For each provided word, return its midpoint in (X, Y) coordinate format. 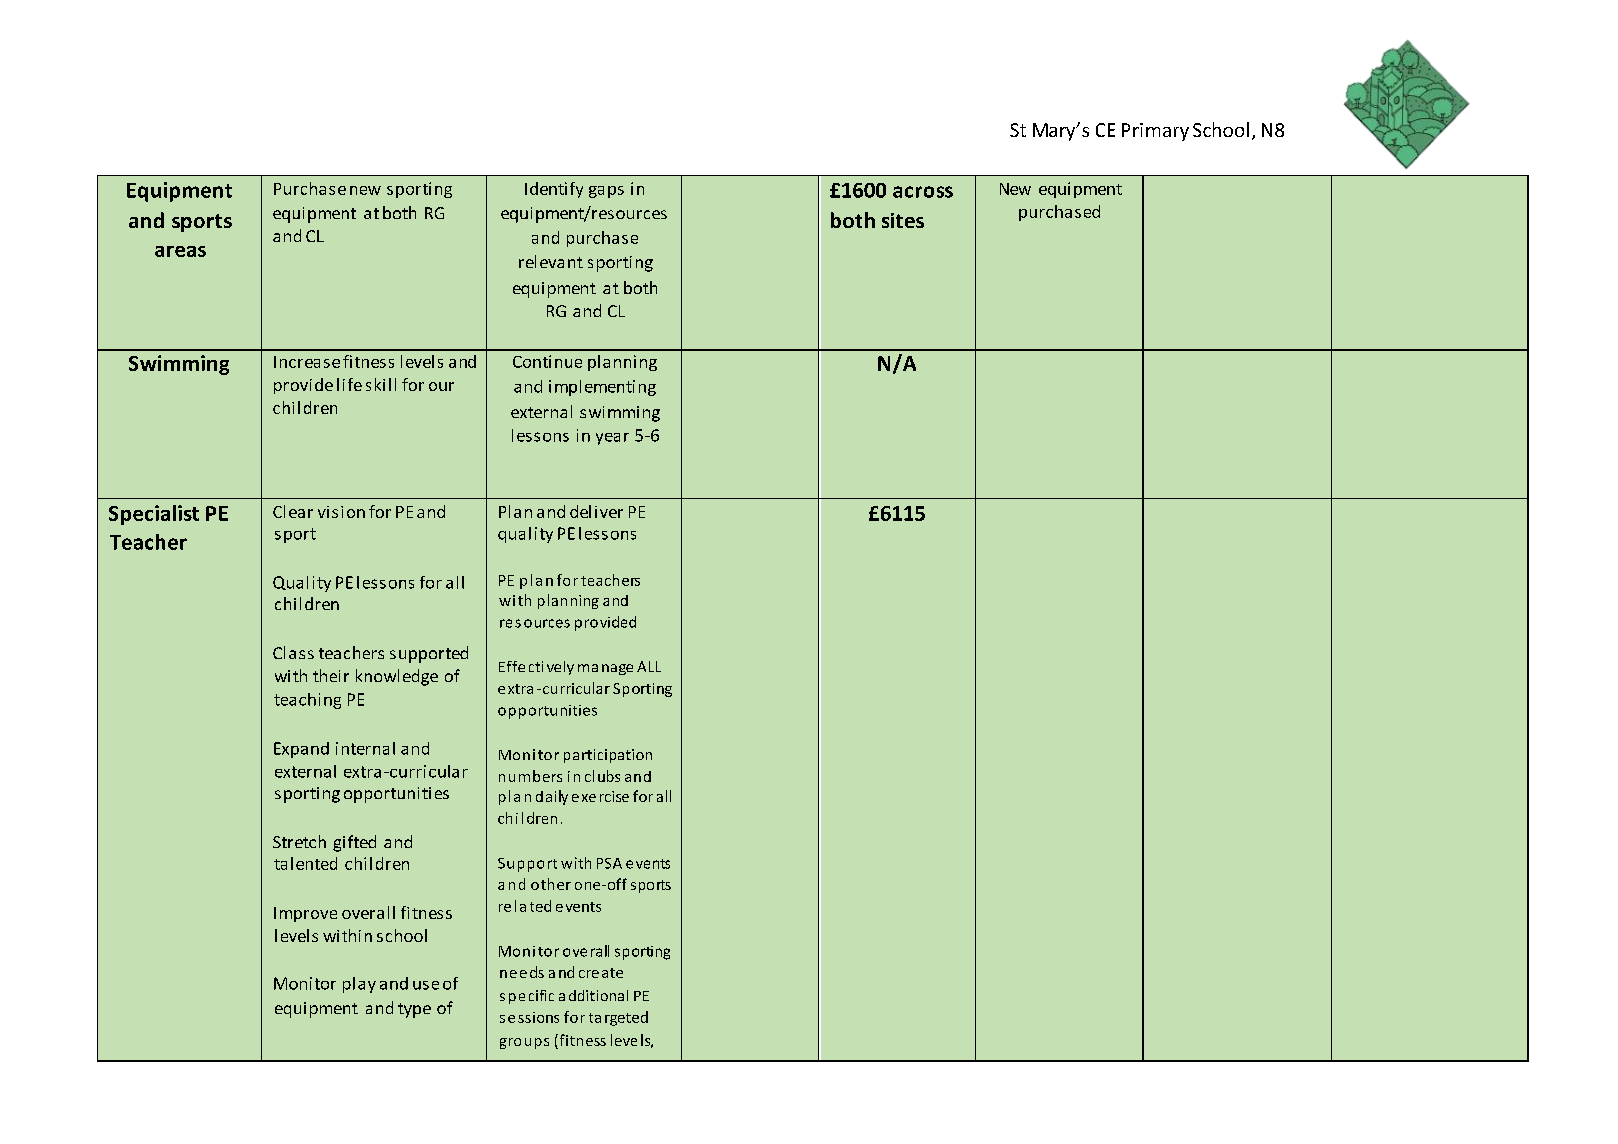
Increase (307, 362)
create (601, 973)
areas (180, 251)
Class (293, 652)
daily (552, 797)
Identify (554, 190)
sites (903, 220)
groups (524, 1043)
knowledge (397, 677)
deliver (596, 511)
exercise (600, 796)
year (612, 439)
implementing (602, 388)
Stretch (299, 841)
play (359, 985)
